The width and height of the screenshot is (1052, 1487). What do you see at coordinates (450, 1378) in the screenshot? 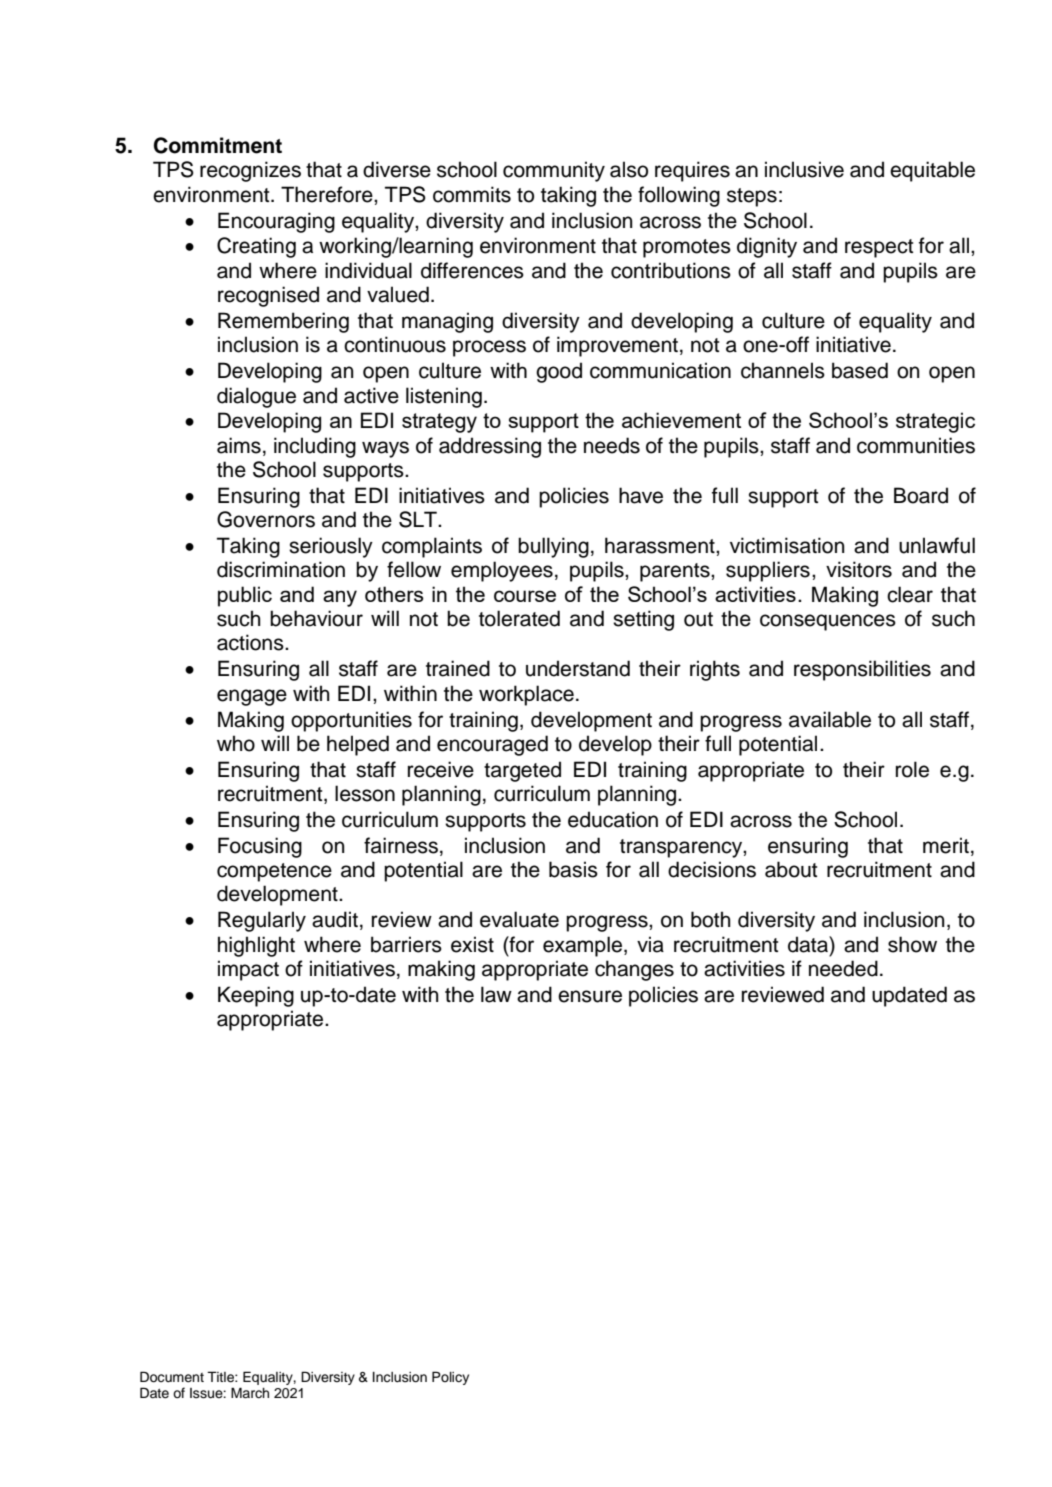
I see `Policy` at bounding box center [450, 1378].
